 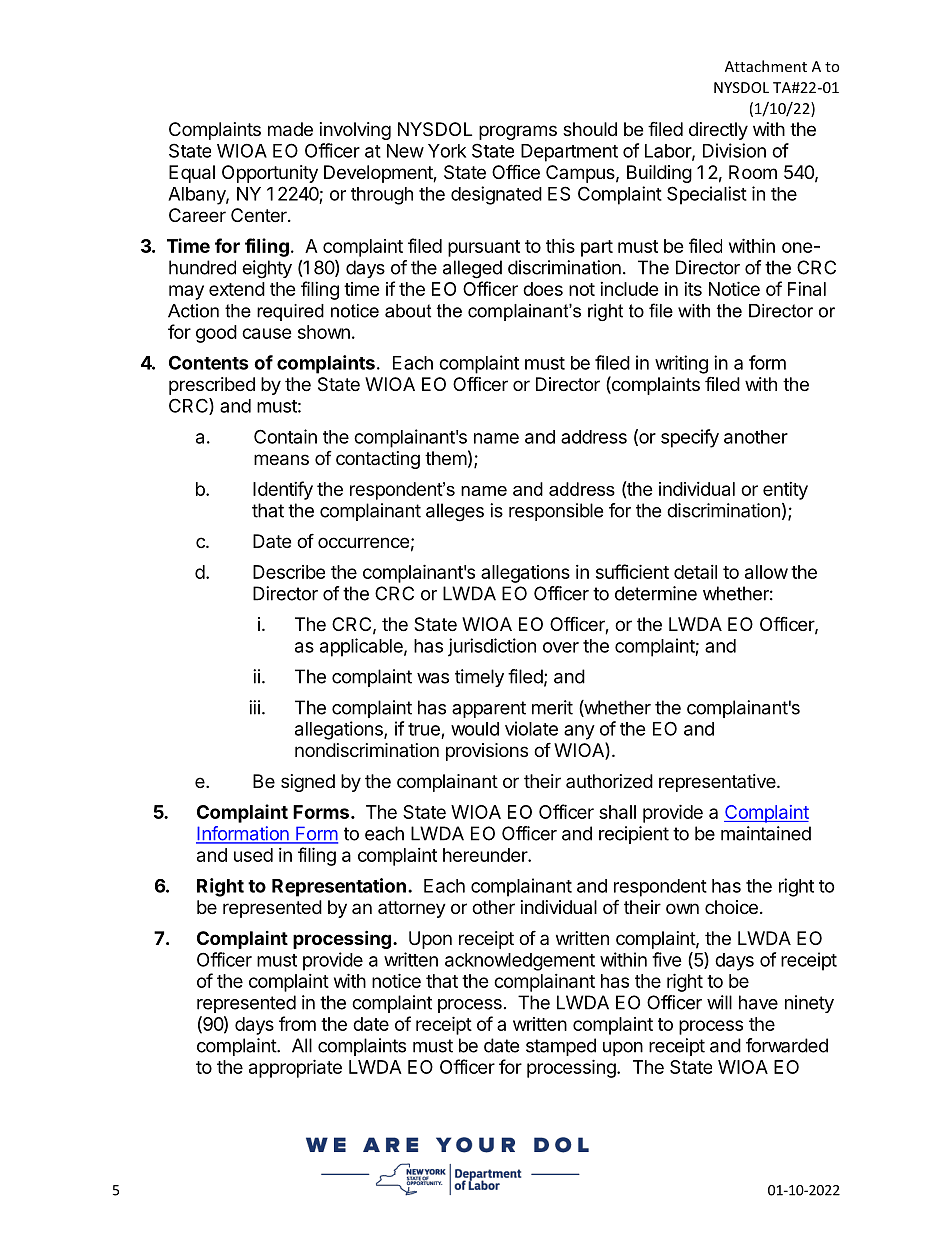 What do you see at coordinates (489, 709) in the screenshot?
I see `apparent` at bounding box center [489, 709].
